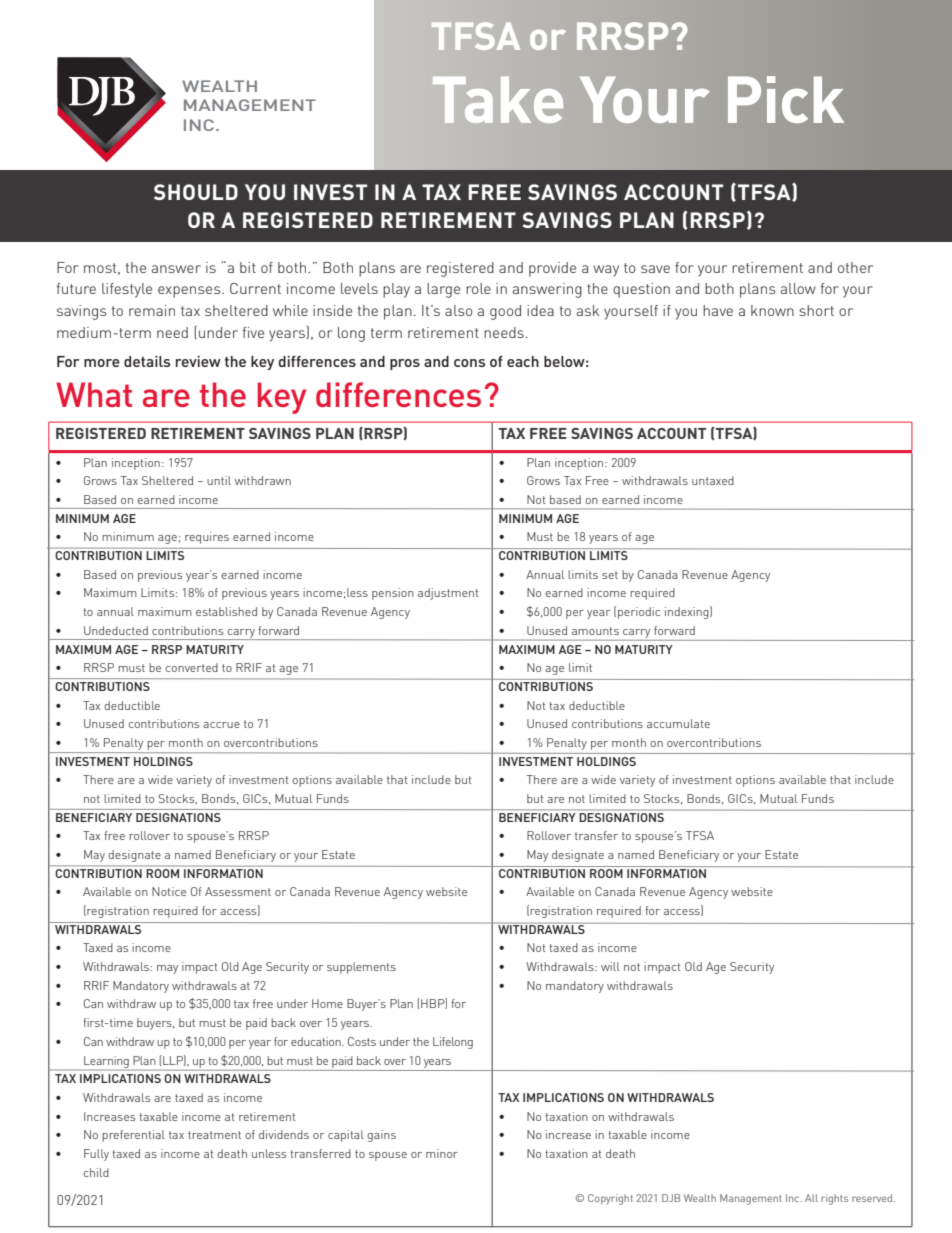  I want to click on minor, so click(442, 1153).
